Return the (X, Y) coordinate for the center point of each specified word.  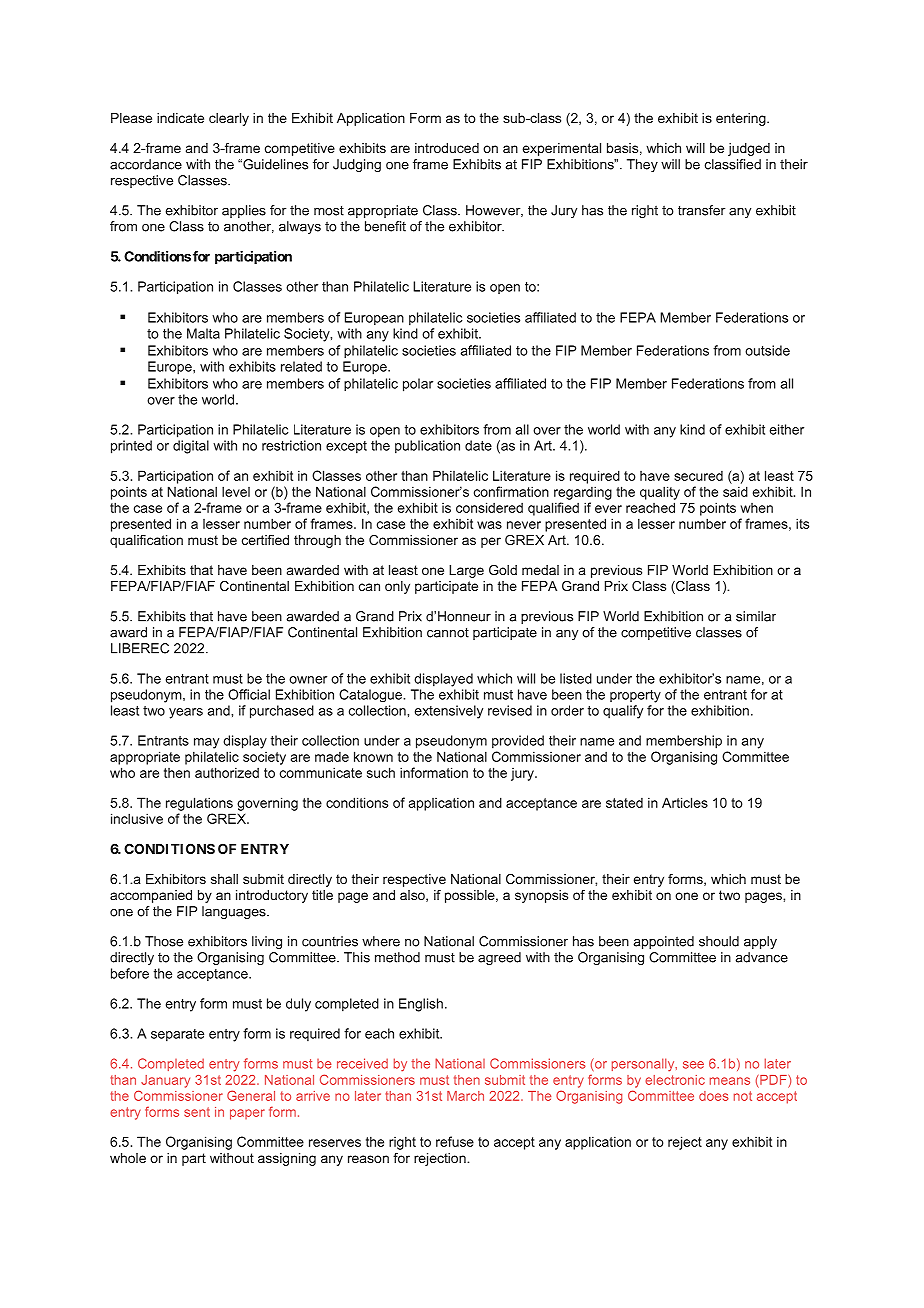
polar (418, 385)
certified (265, 540)
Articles (685, 802)
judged (749, 149)
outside (767, 350)
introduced (447, 148)
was (489, 525)
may (206, 743)
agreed (499, 958)
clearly (229, 119)
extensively (449, 712)
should (719, 941)
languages (235, 912)
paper (247, 1114)
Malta (203, 333)
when (757, 508)
